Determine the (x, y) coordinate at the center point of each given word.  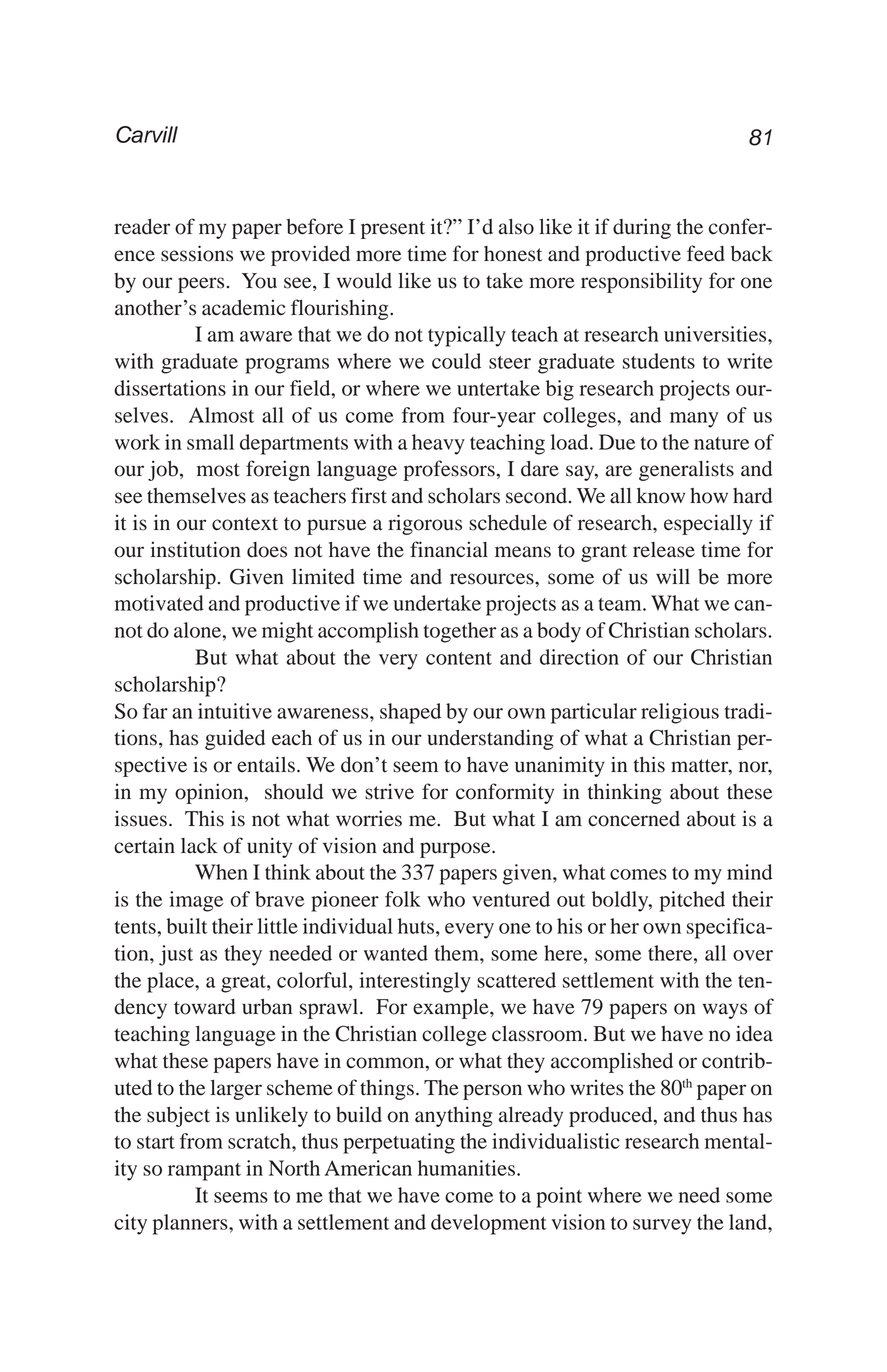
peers (201, 285)
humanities (466, 1168)
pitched (692, 901)
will (673, 576)
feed (706, 253)
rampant (204, 1172)
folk (403, 899)
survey (662, 1227)
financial (449, 549)
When (221, 872)
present (393, 230)
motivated (159, 603)
